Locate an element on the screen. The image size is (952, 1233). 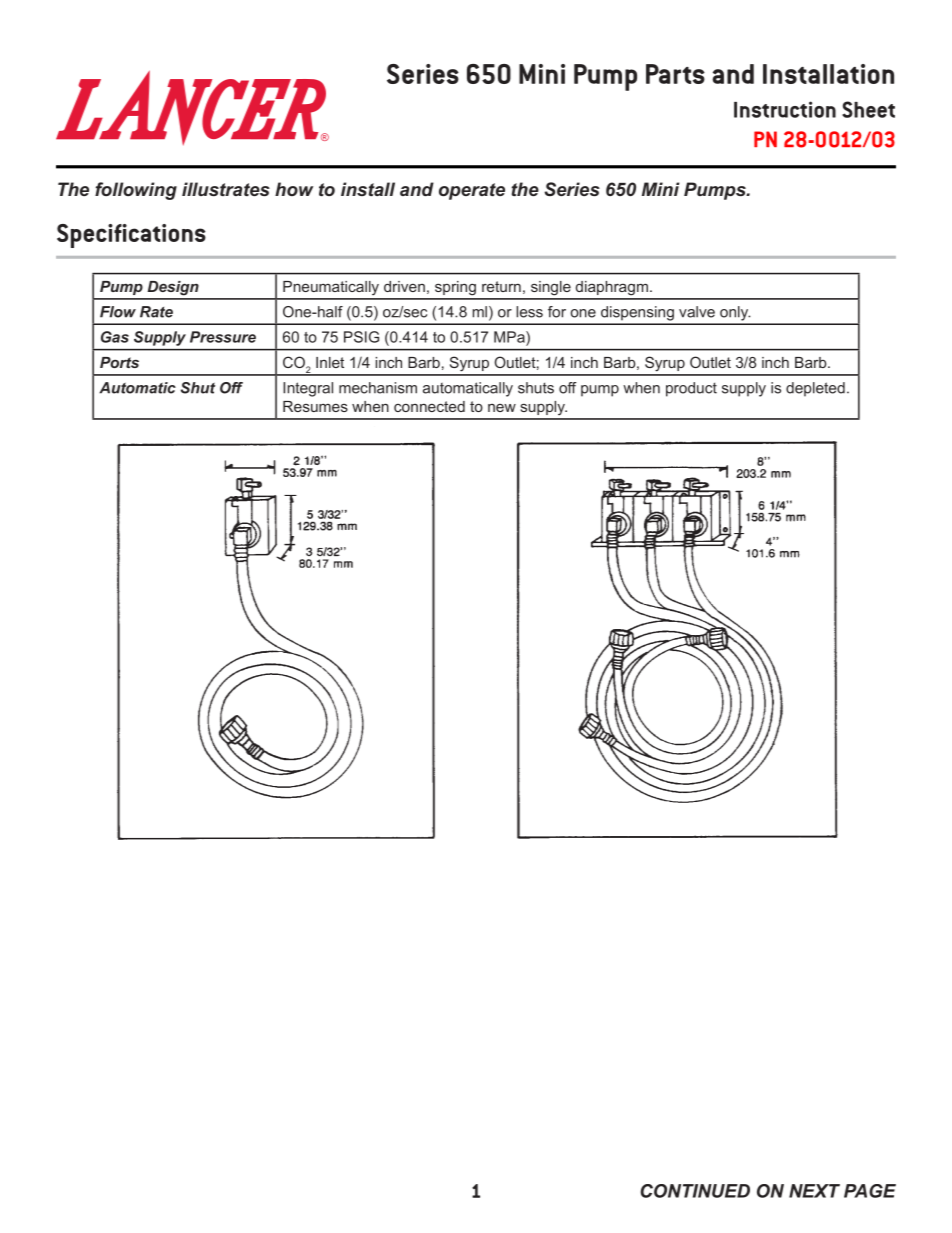
NEXT is located at coordinates (814, 1191).
